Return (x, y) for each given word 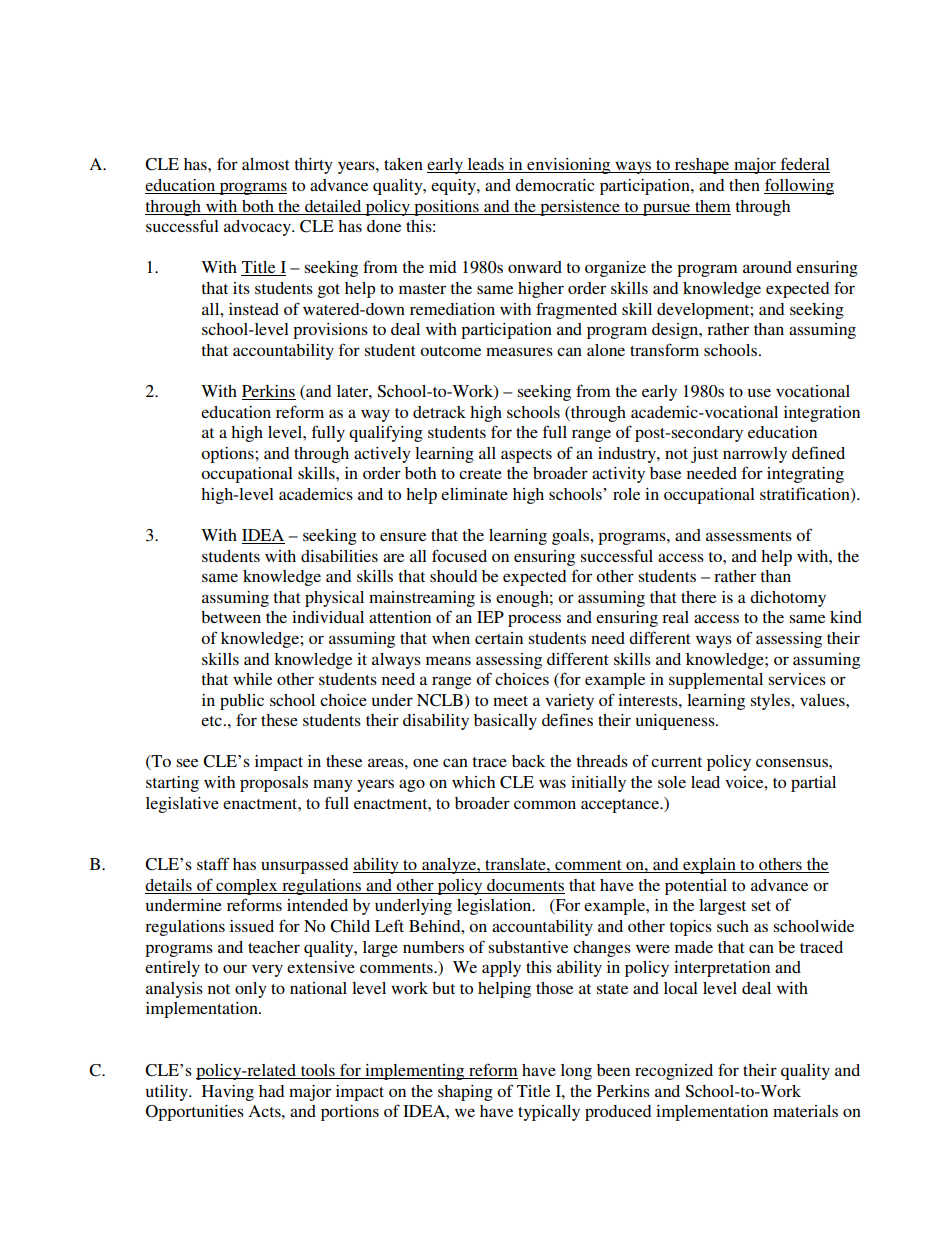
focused (459, 555)
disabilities (339, 556)
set (761, 906)
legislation (495, 907)
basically (505, 722)
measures (519, 351)
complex (247, 887)
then (744, 185)
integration (822, 414)
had (271, 1091)
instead (254, 309)
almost (265, 164)
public (242, 702)
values (823, 700)
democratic (554, 185)
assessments (749, 536)
